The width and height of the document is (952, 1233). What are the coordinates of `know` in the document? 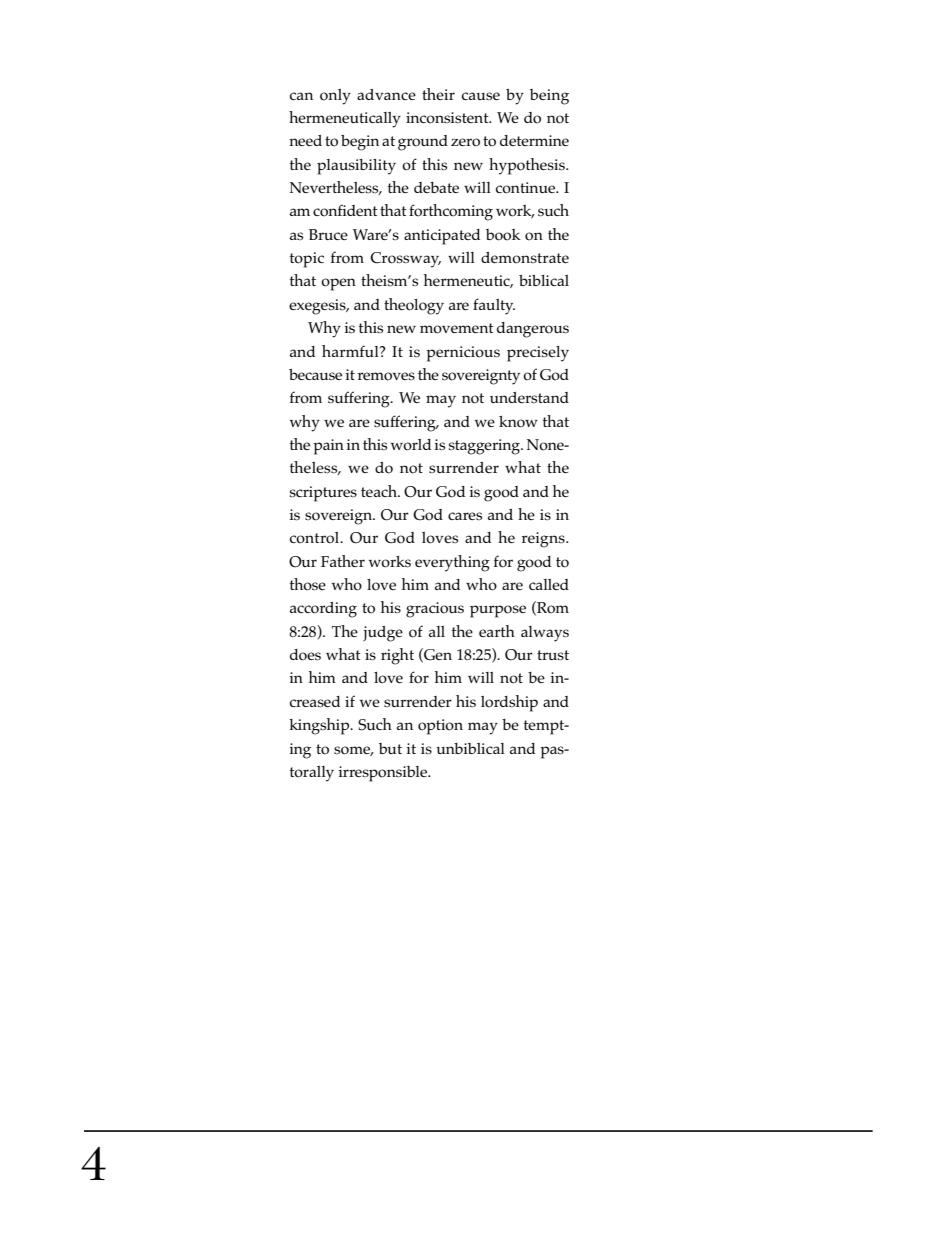 It's located at (518, 422).
